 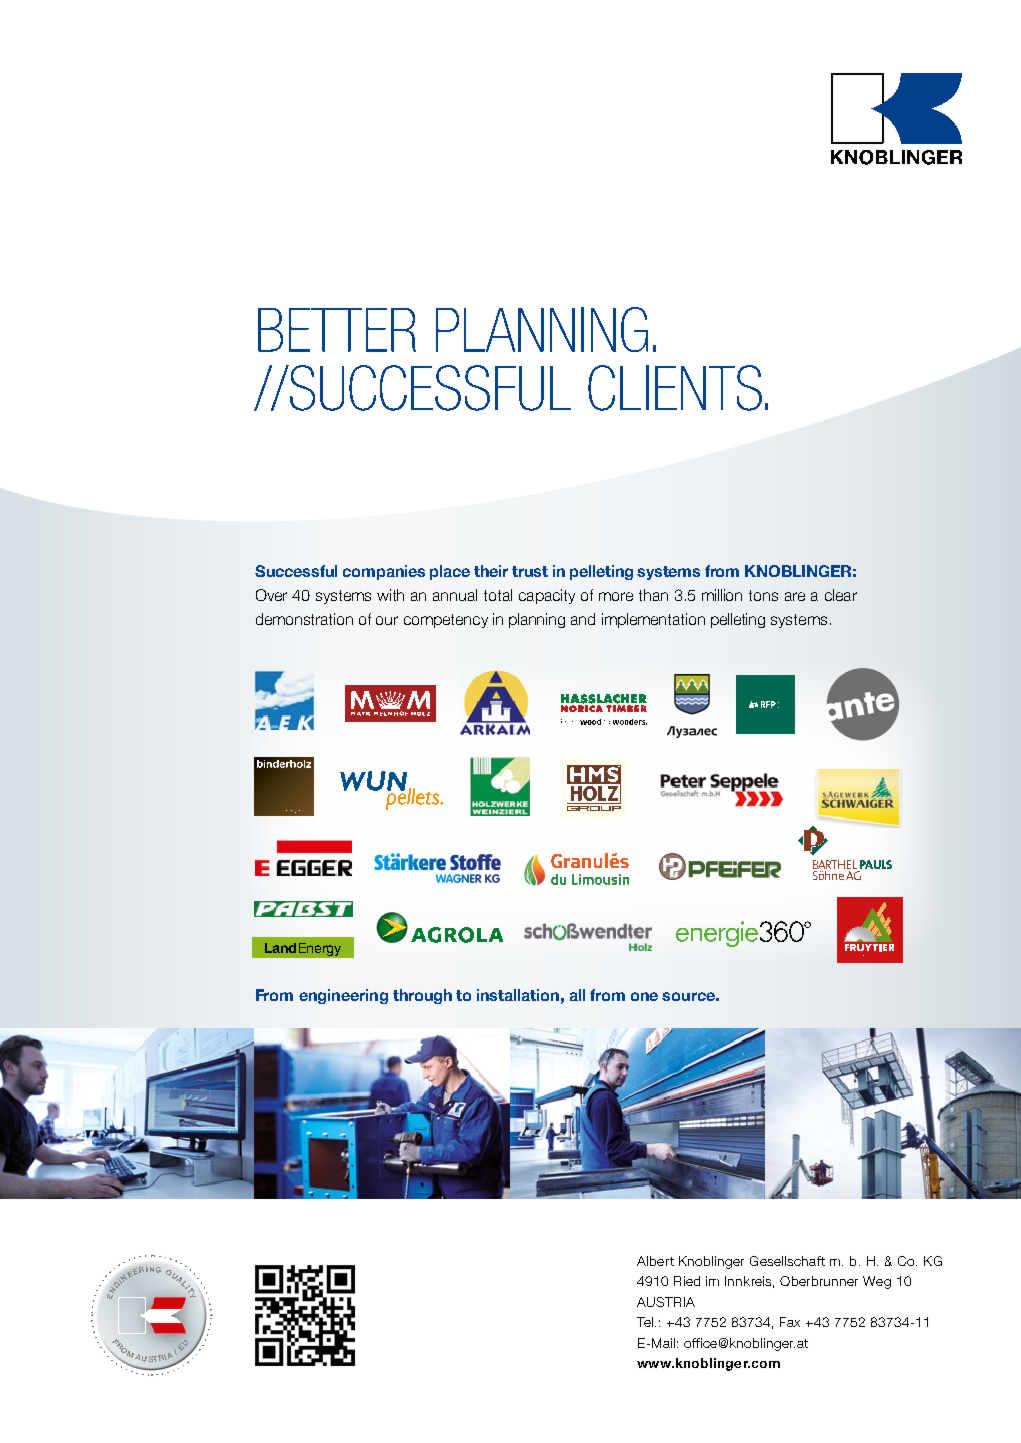 I want to click on demonstration, so click(x=304, y=619).
